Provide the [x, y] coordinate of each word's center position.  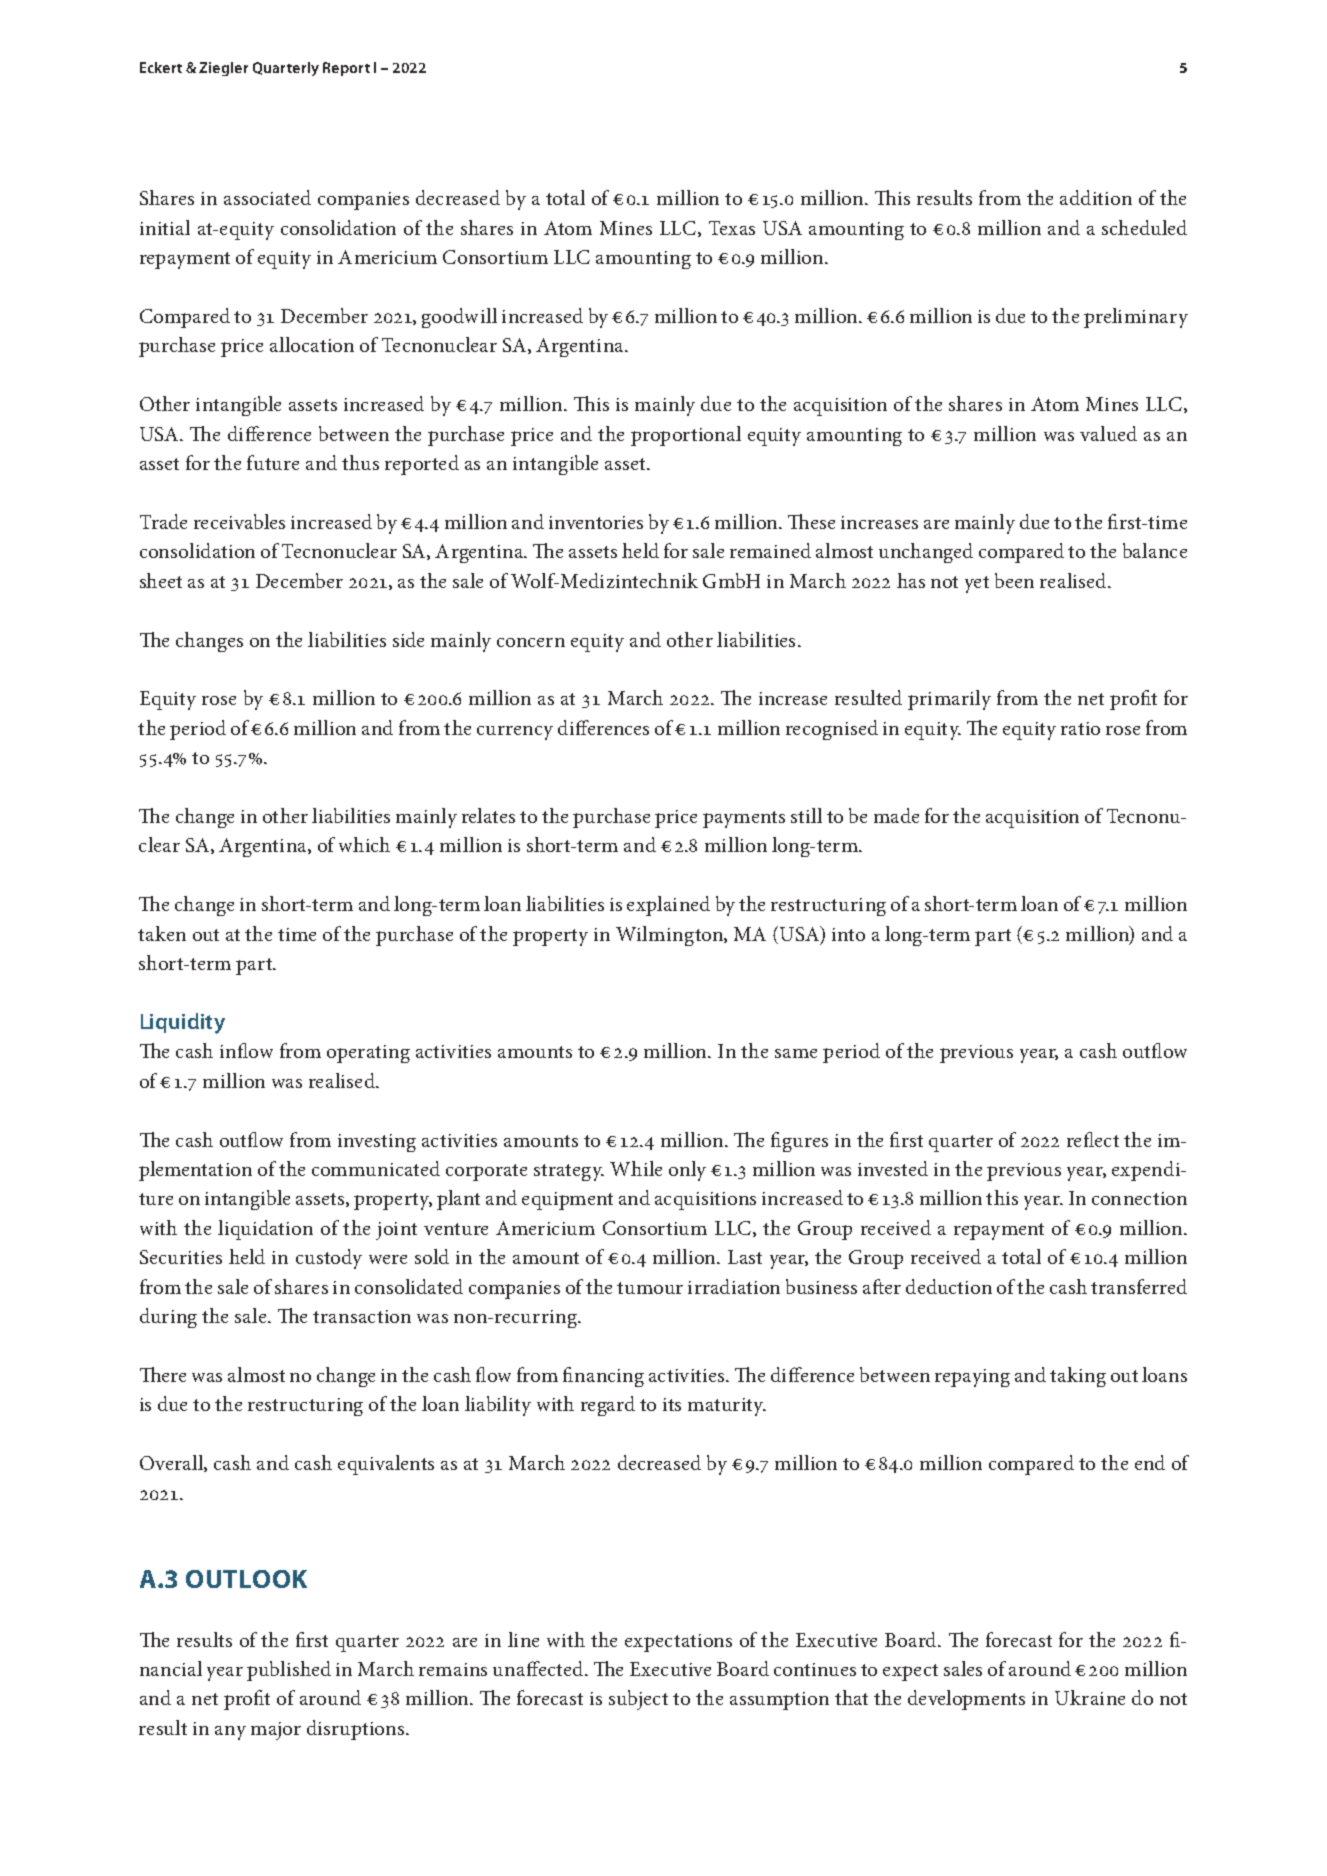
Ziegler [223, 69]
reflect [1093, 1139]
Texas [732, 228]
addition [1096, 197]
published [289, 1671]
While [636, 1168]
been [1014, 580]
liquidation [265, 1230]
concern [531, 642]
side [408, 639]
